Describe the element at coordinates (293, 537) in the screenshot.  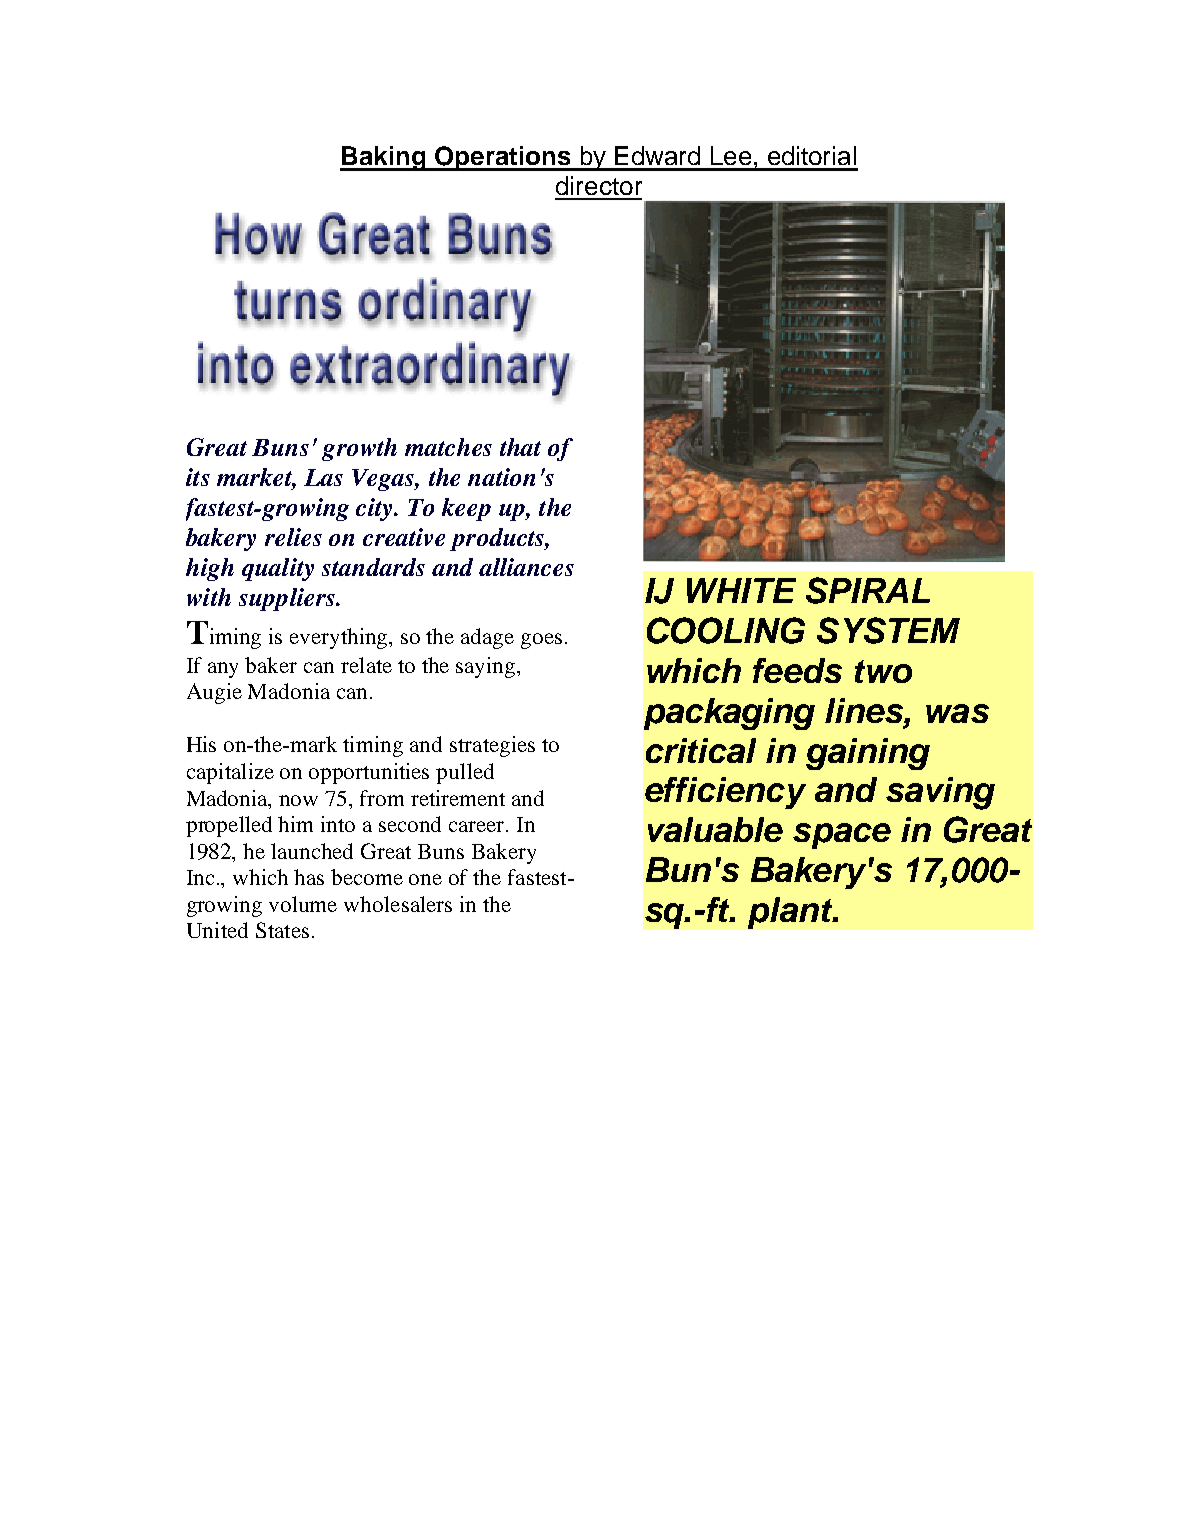
I see `relies` at that location.
